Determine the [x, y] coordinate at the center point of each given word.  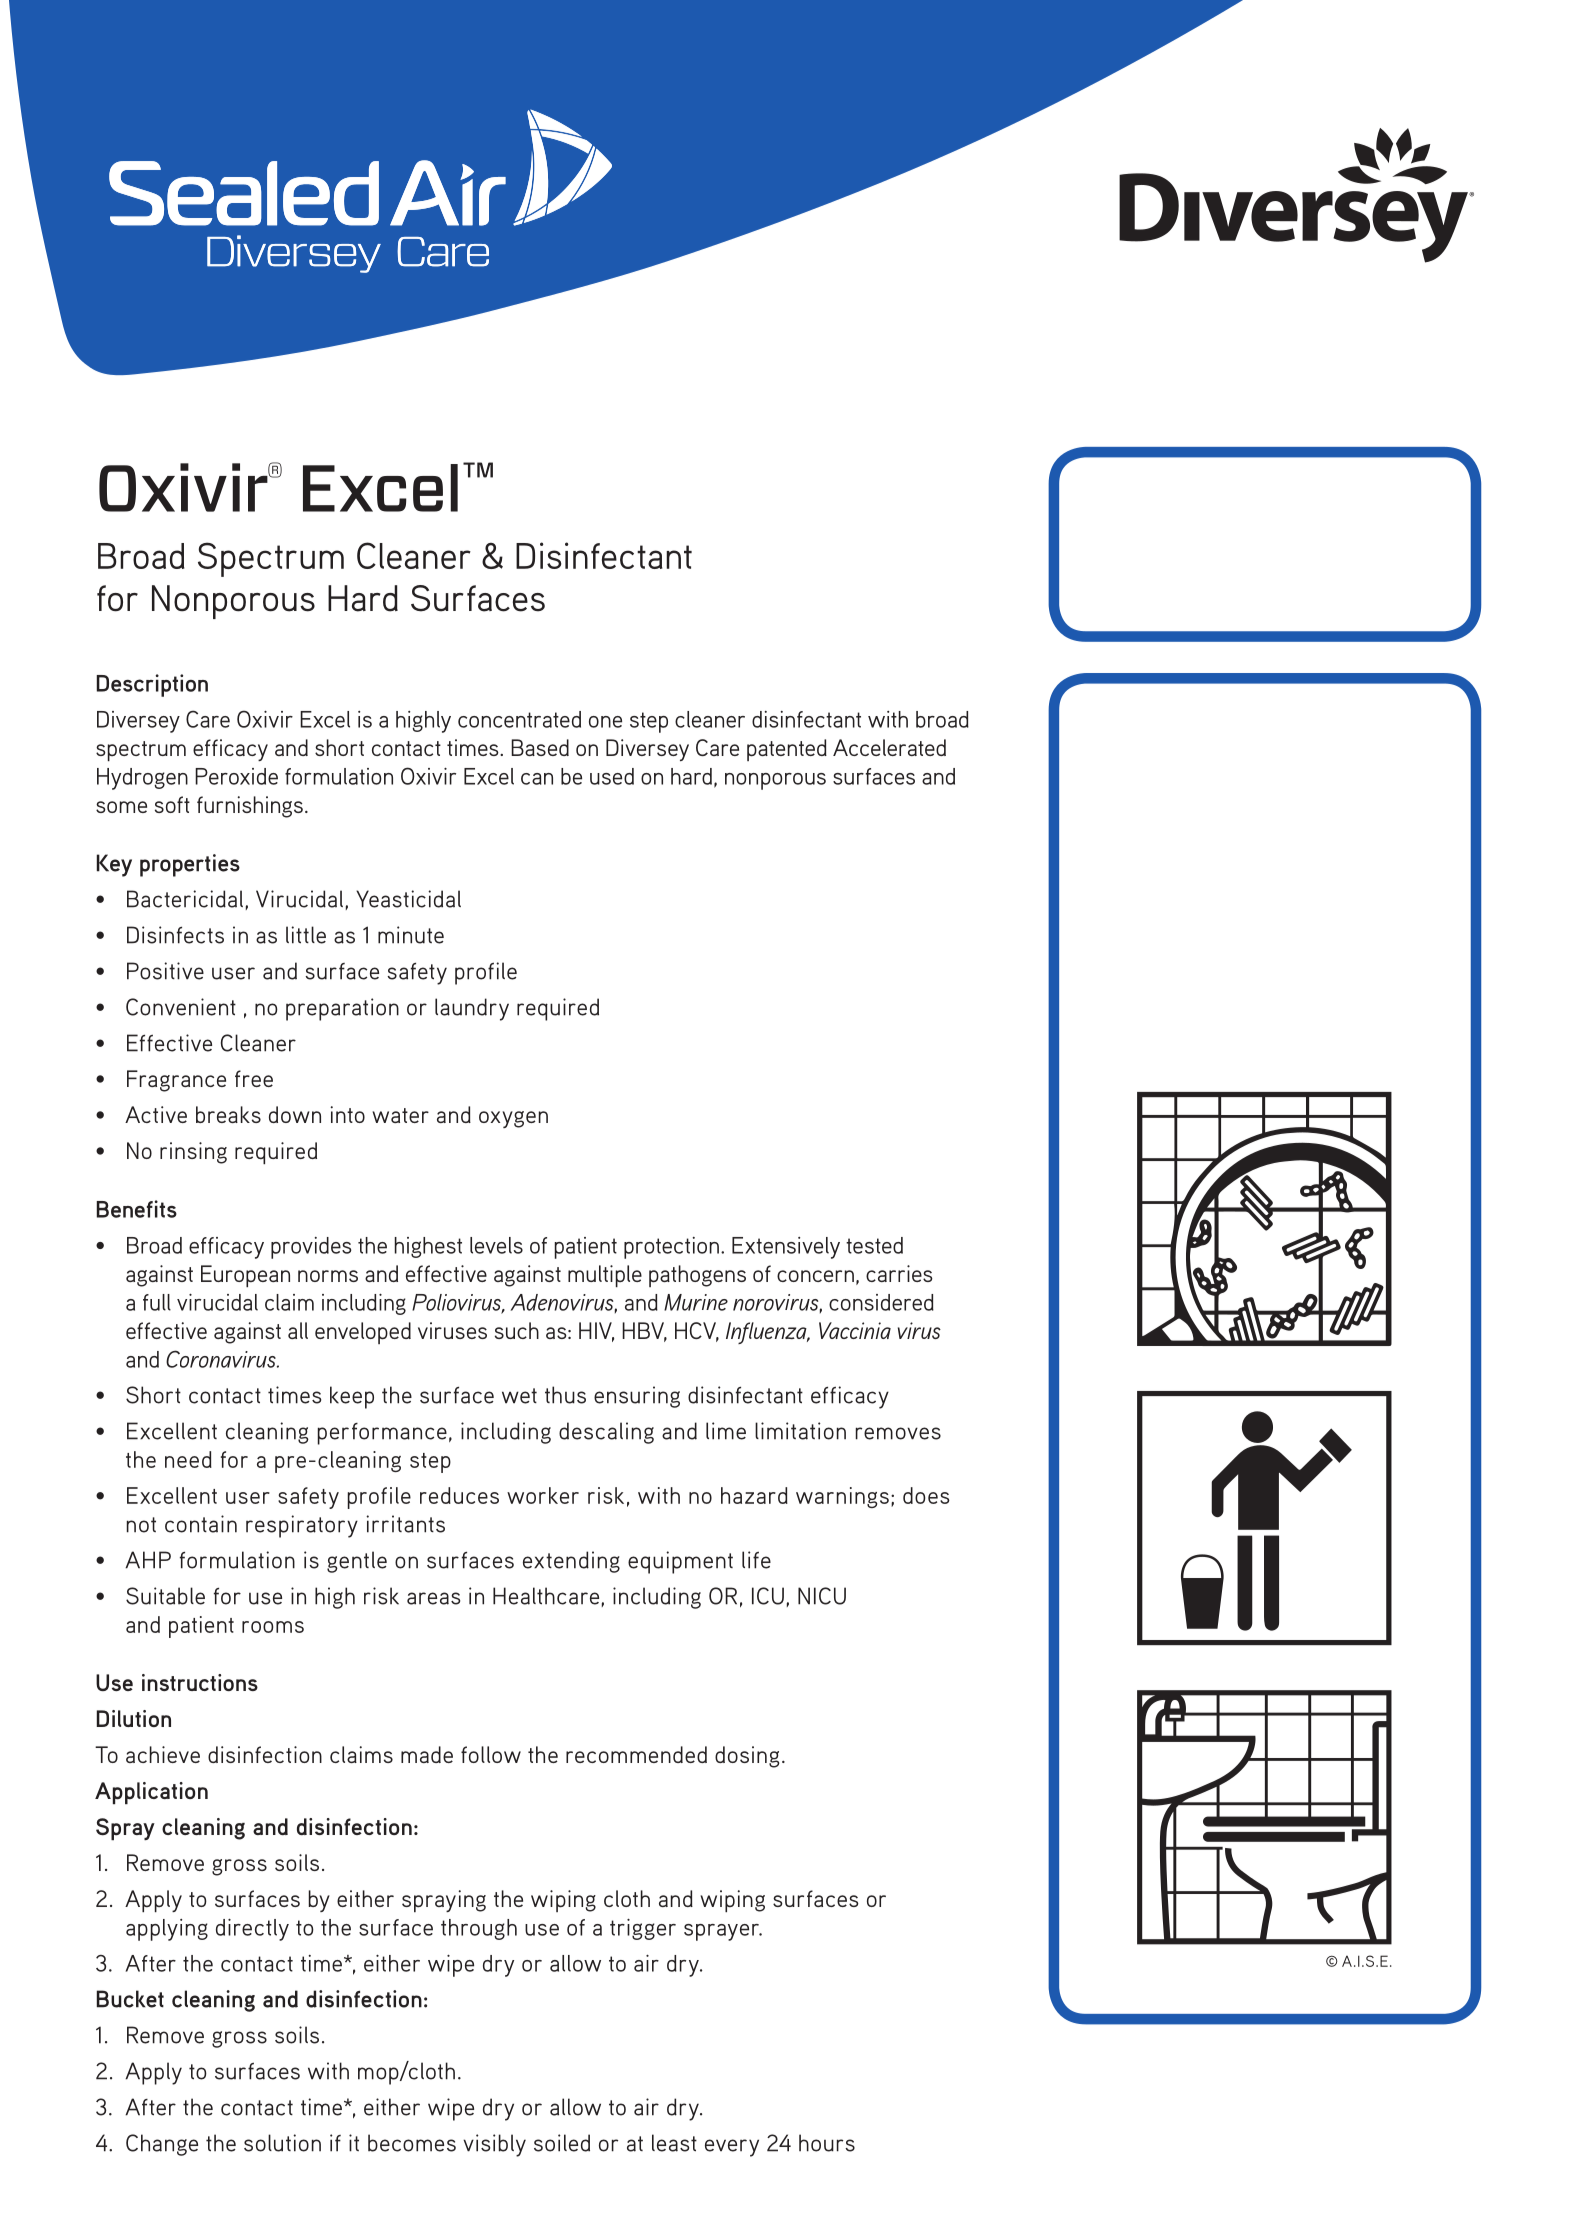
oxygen [513, 1119]
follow [491, 1754]
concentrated [519, 719]
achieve [163, 1754]
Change [162, 2145]
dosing [747, 1757]
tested [874, 1245]
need [188, 1459]
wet [519, 1396]
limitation [800, 1431]
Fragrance [176, 1081]
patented [787, 750]
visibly [494, 2145]
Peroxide [236, 776]
